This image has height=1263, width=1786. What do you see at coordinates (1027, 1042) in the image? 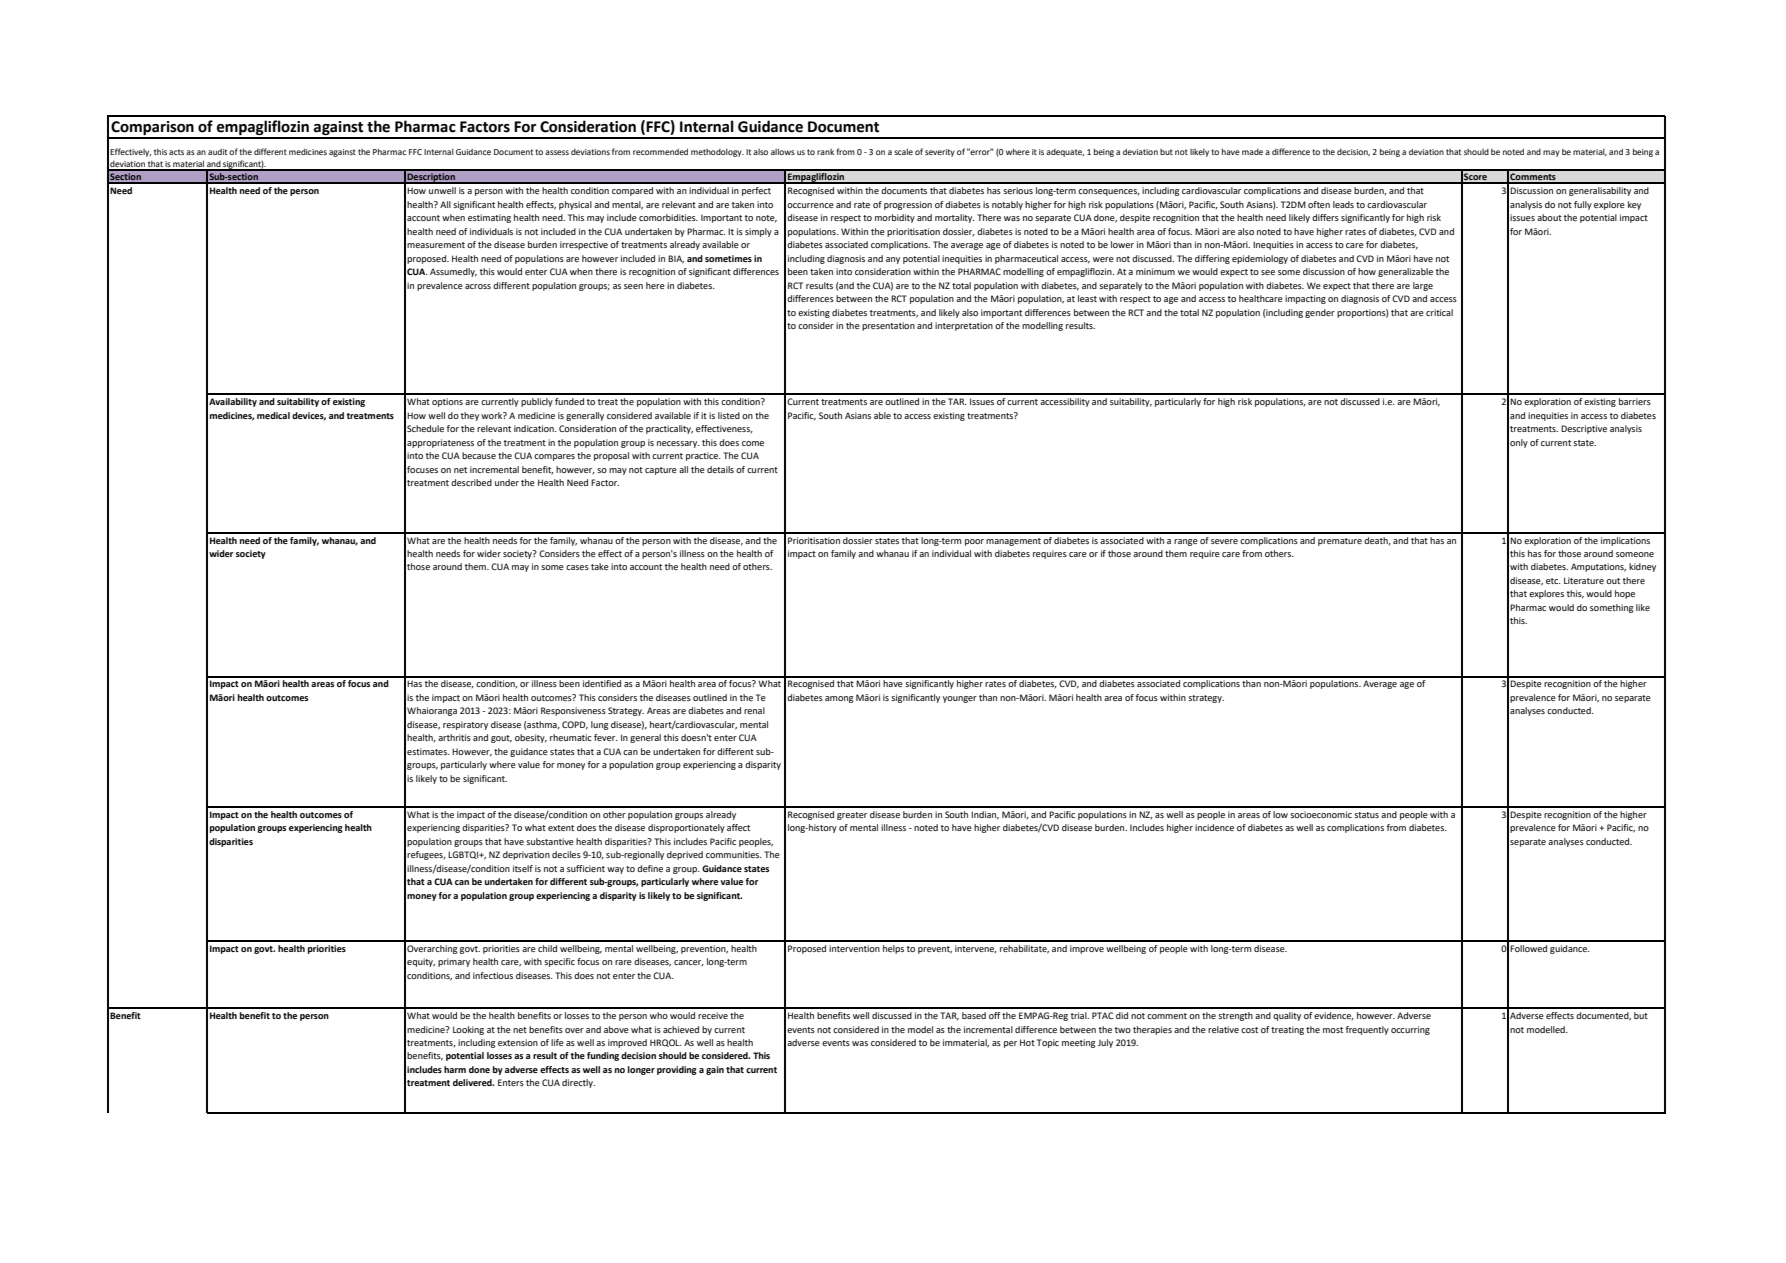
I see `Hot` at bounding box center [1027, 1042].
